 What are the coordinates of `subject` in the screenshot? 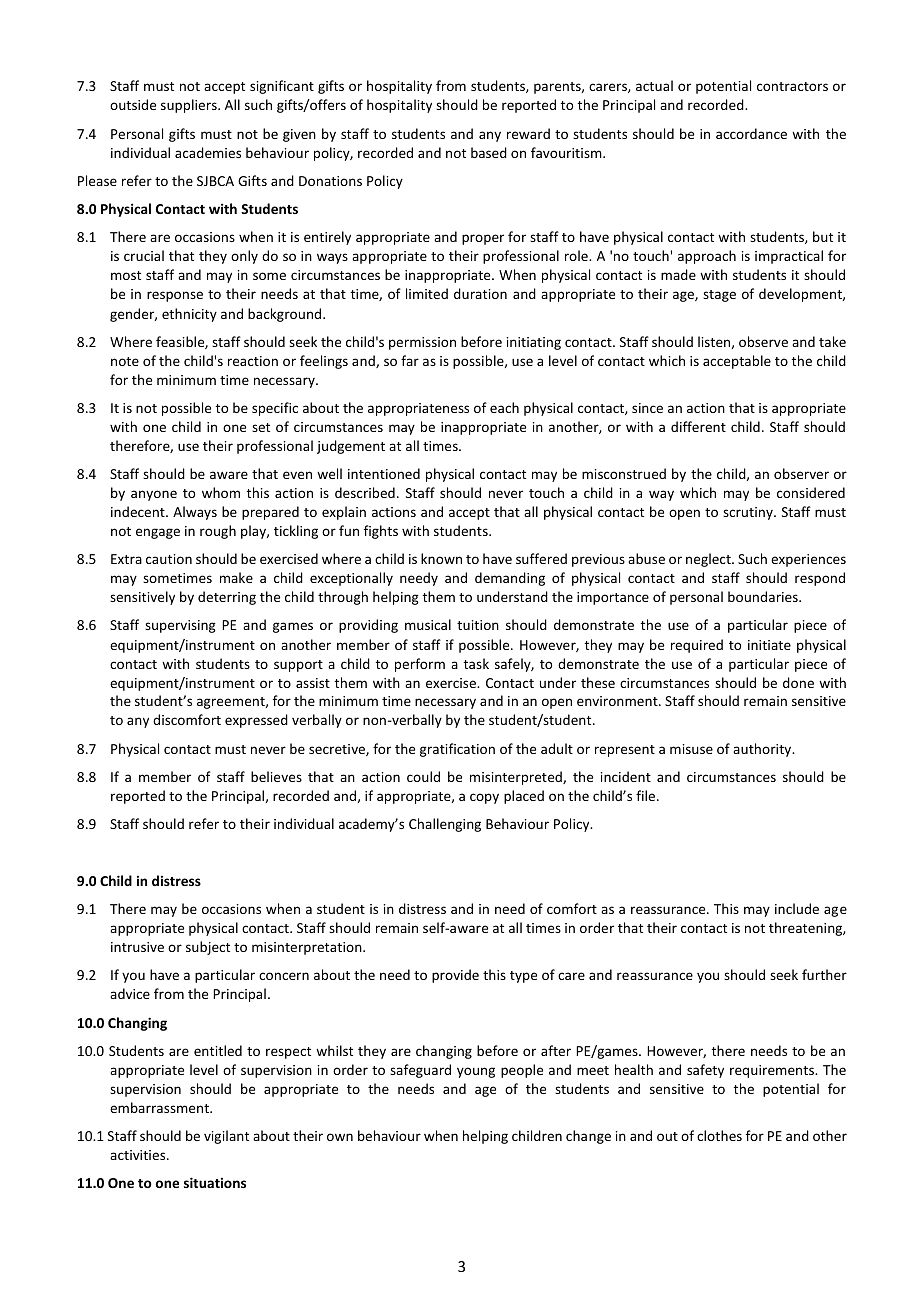 It's located at (208, 948).
